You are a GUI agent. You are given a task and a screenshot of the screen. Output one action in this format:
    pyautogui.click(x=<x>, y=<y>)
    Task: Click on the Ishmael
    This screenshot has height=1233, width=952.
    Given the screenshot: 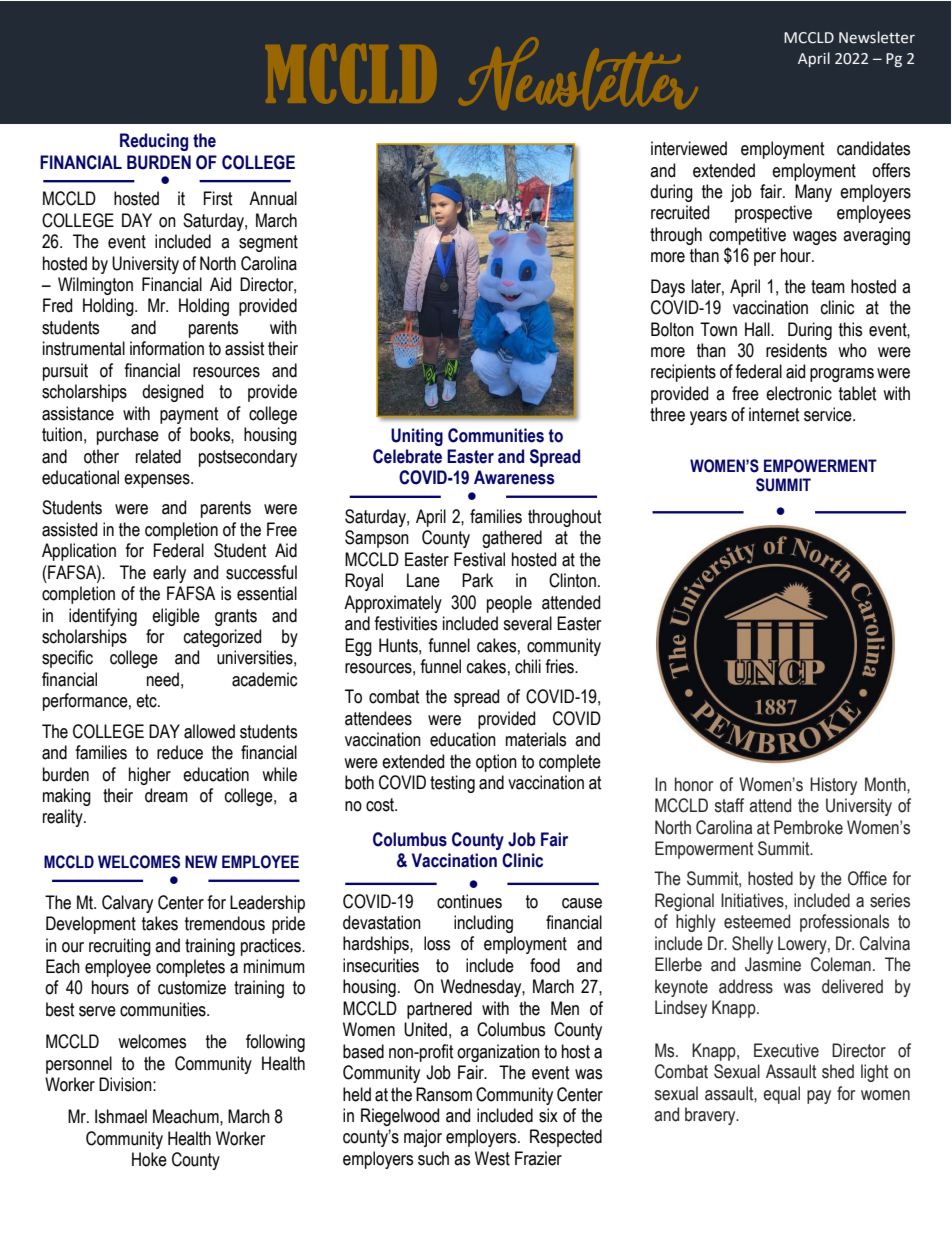 What is the action you would take?
    pyautogui.click(x=121, y=1116)
